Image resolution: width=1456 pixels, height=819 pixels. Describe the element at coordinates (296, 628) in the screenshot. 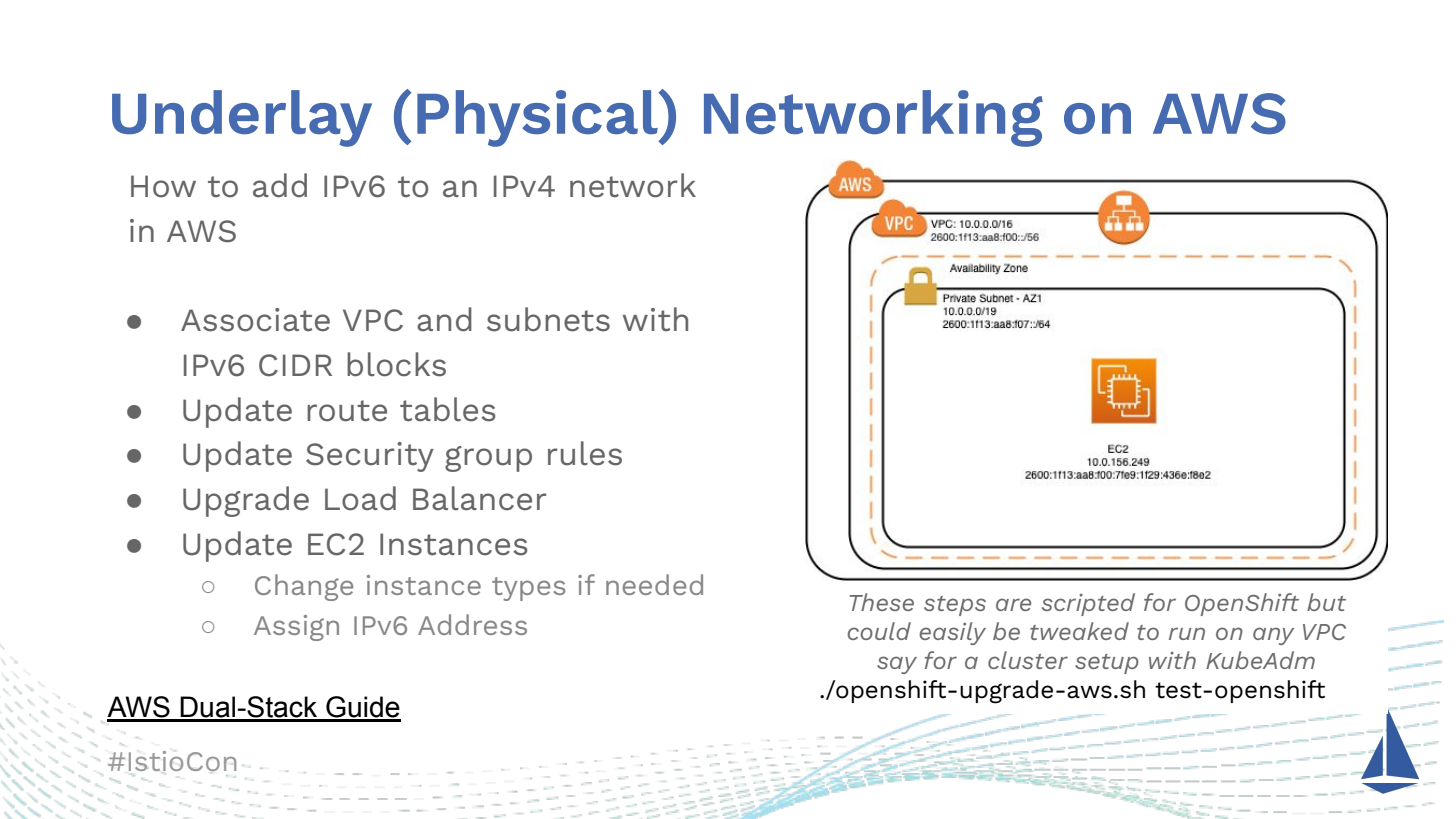

I see `Assign` at that location.
